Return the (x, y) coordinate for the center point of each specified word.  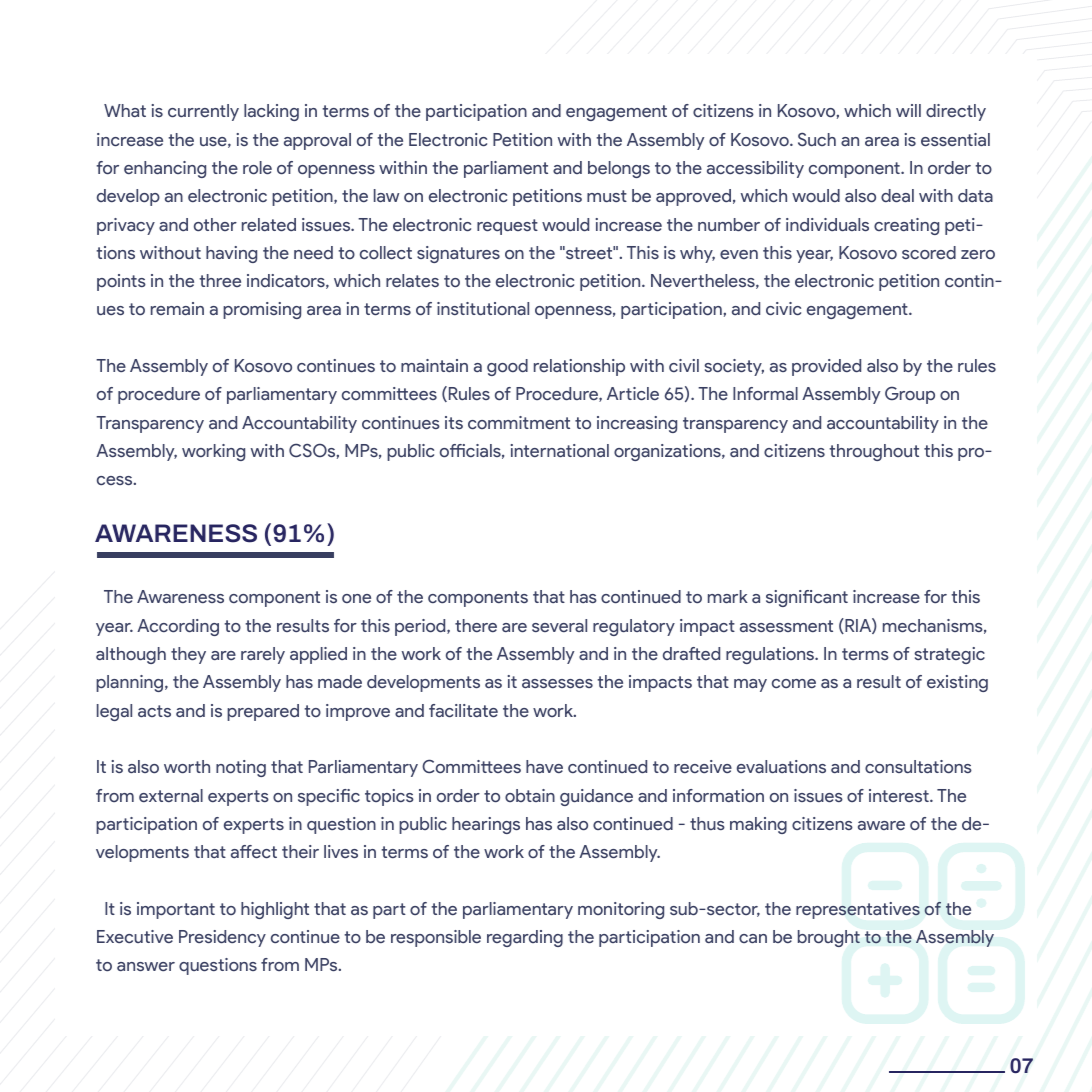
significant (807, 598)
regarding (525, 938)
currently (203, 112)
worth (187, 766)
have (544, 766)
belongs (619, 169)
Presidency (222, 938)
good (507, 367)
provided (826, 367)
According (178, 627)
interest (900, 795)
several (559, 625)
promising (262, 310)
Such (817, 139)
